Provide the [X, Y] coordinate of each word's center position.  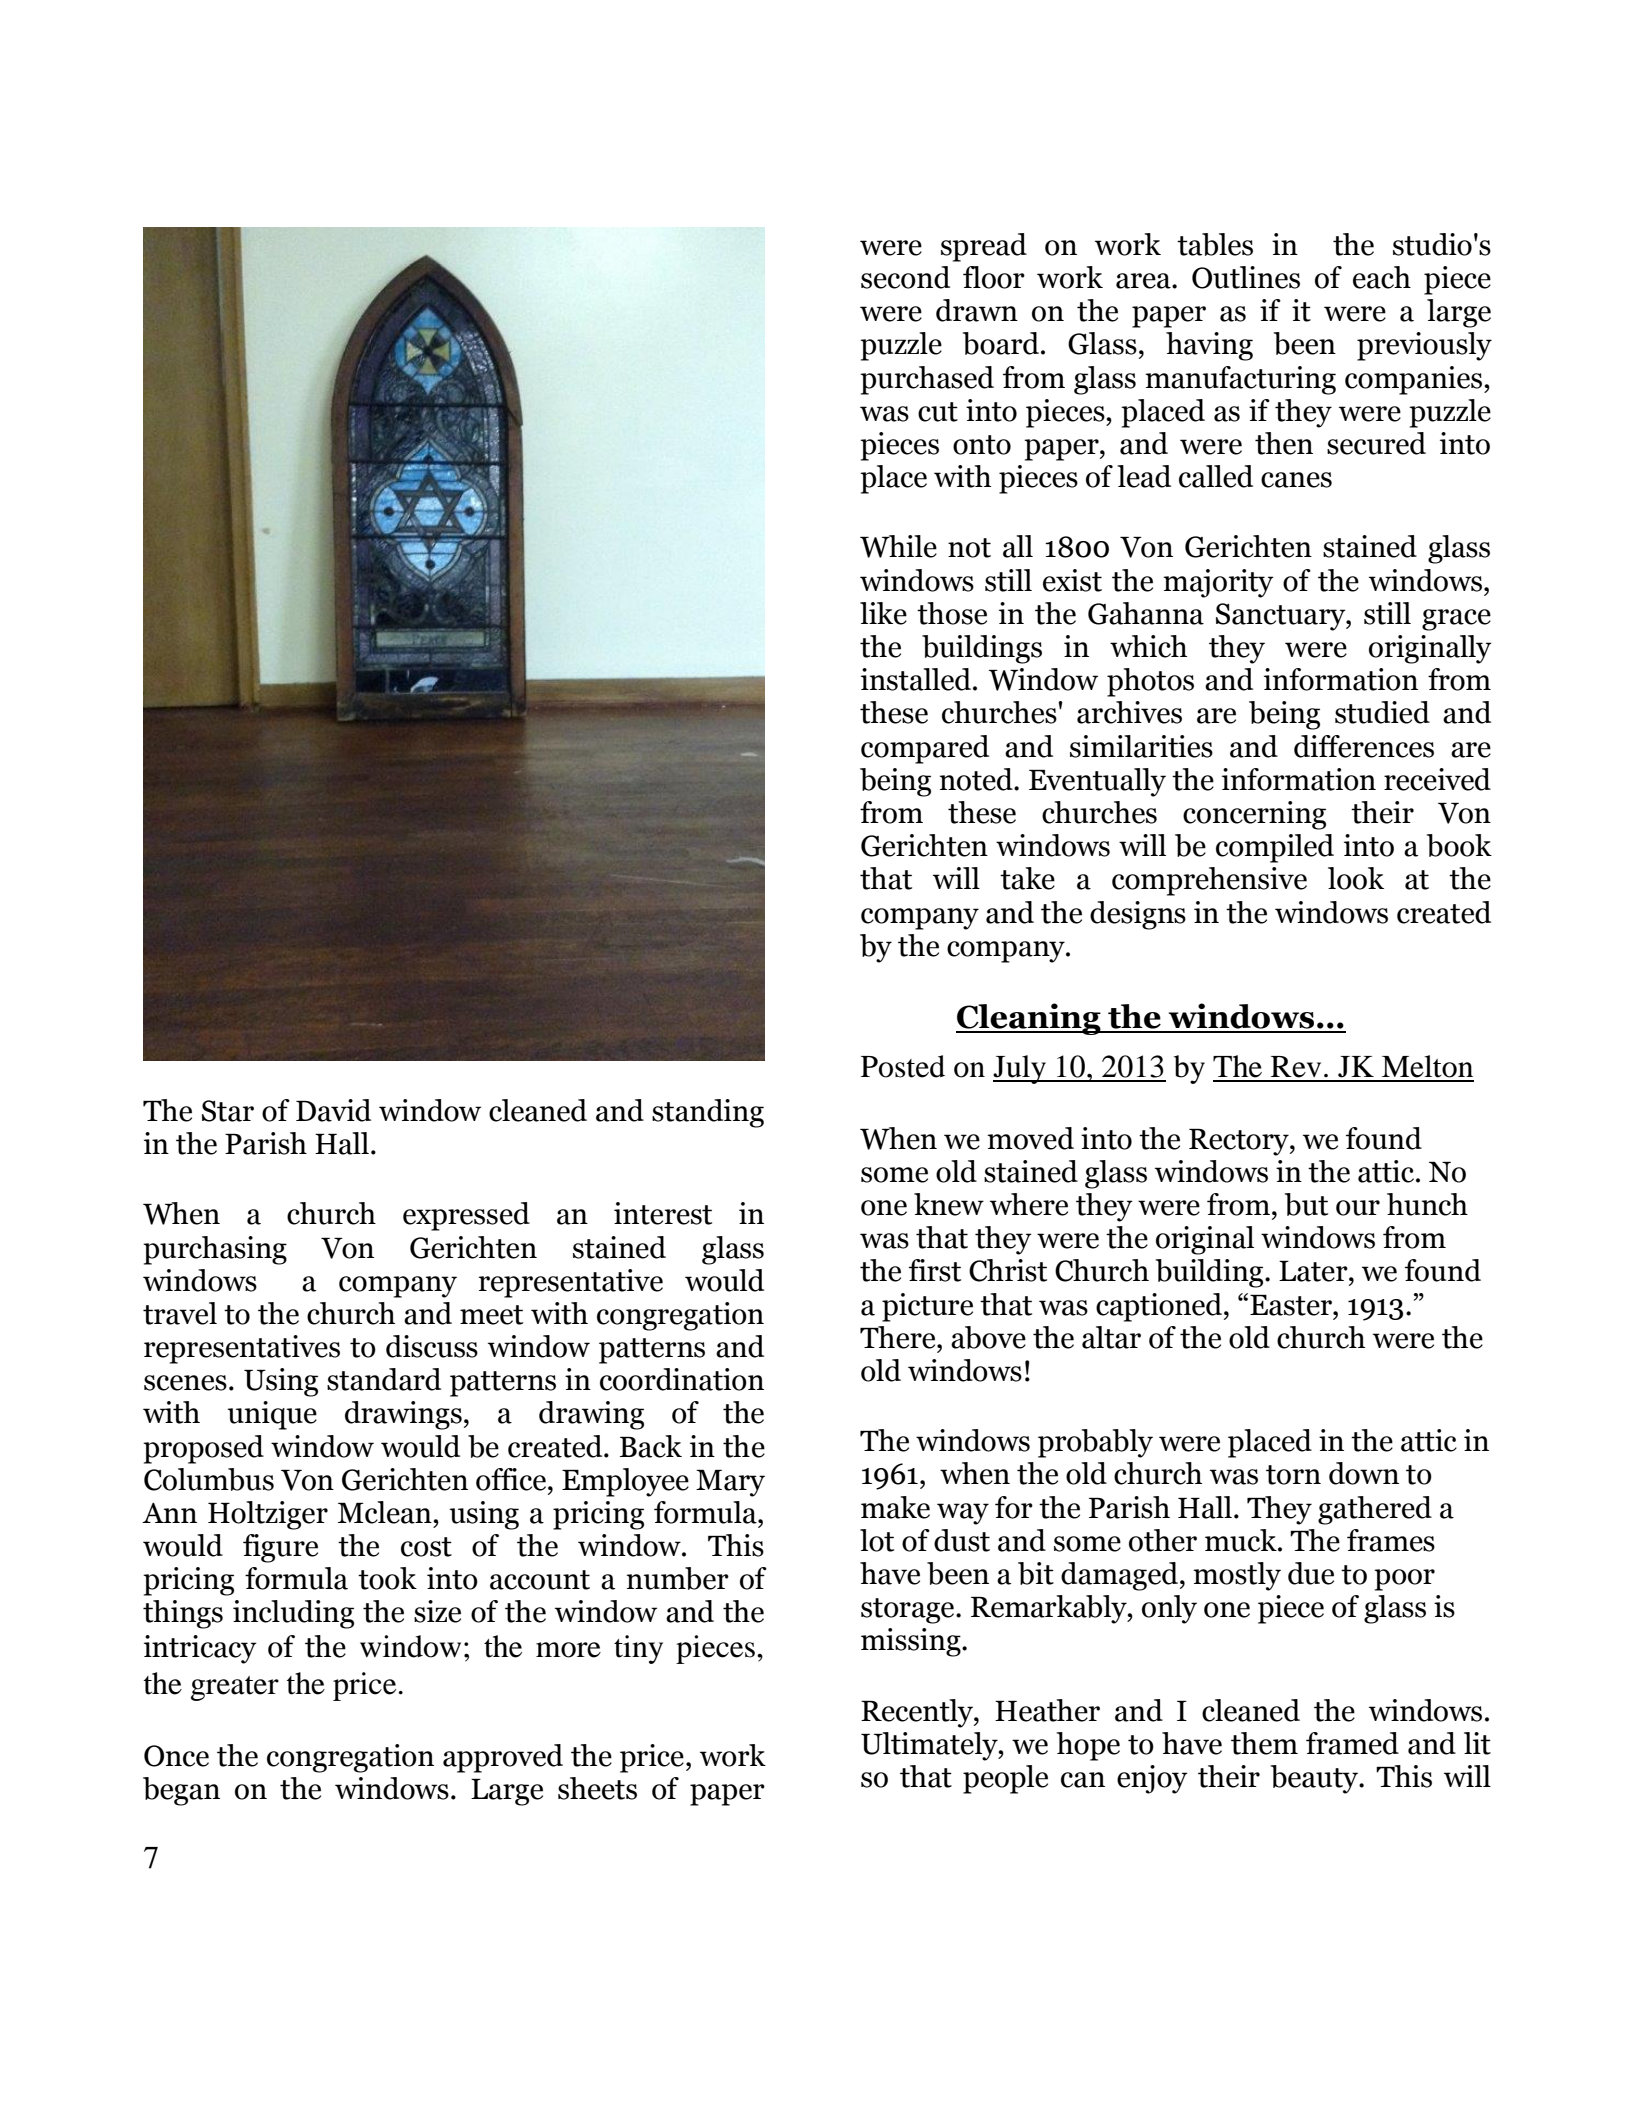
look [1356, 878]
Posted [903, 1066]
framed [1352, 1743]
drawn [977, 310]
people [1005, 1779]
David [333, 1110]
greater [235, 1688]
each [1382, 277]
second [905, 277]
